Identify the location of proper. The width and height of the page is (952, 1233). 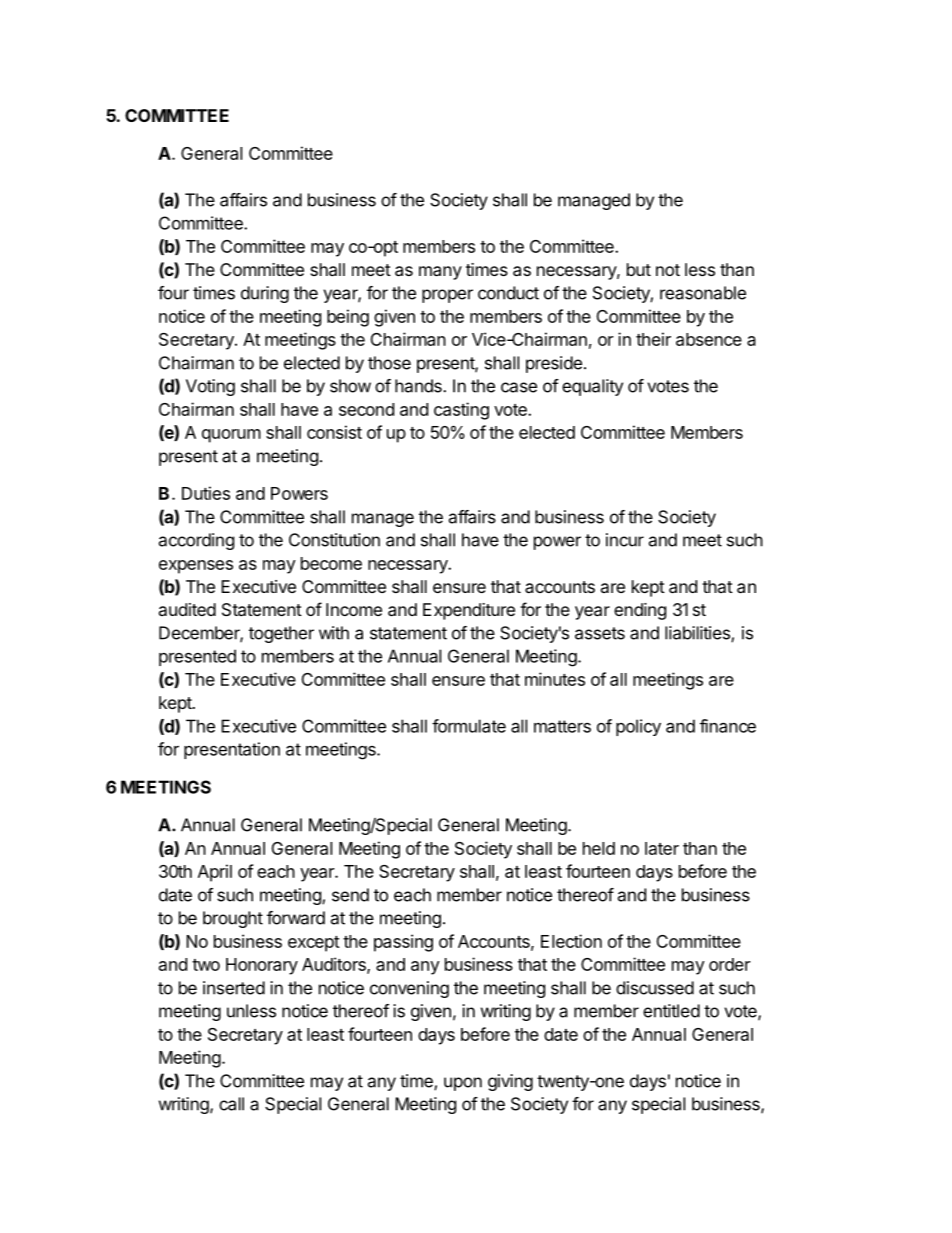
(447, 296).
